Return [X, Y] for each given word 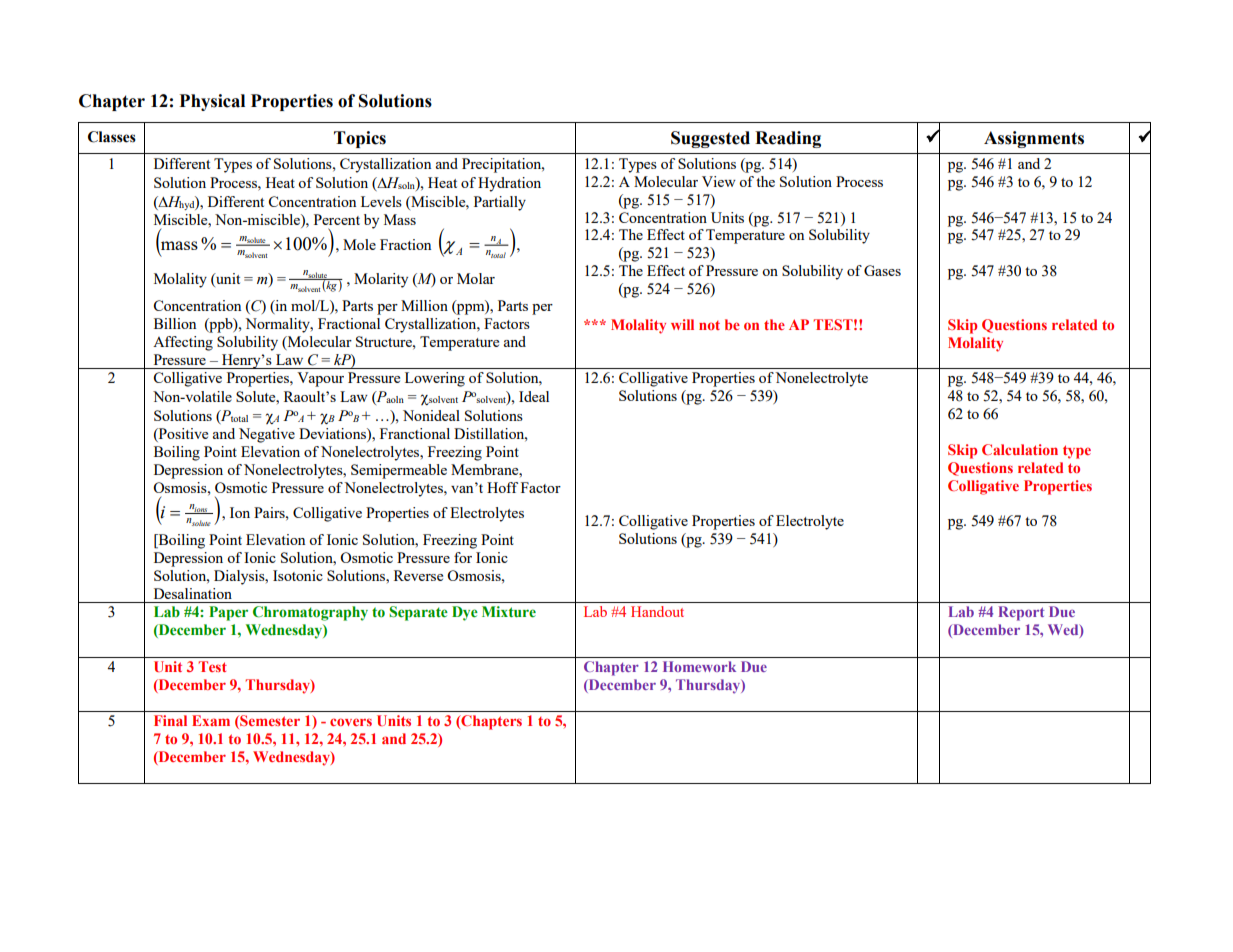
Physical [212, 102]
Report [1021, 613]
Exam [211, 720]
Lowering [435, 379]
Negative [267, 435]
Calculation [1020, 449]
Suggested [710, 139]
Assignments [1034, 139]
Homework [699, 666]
